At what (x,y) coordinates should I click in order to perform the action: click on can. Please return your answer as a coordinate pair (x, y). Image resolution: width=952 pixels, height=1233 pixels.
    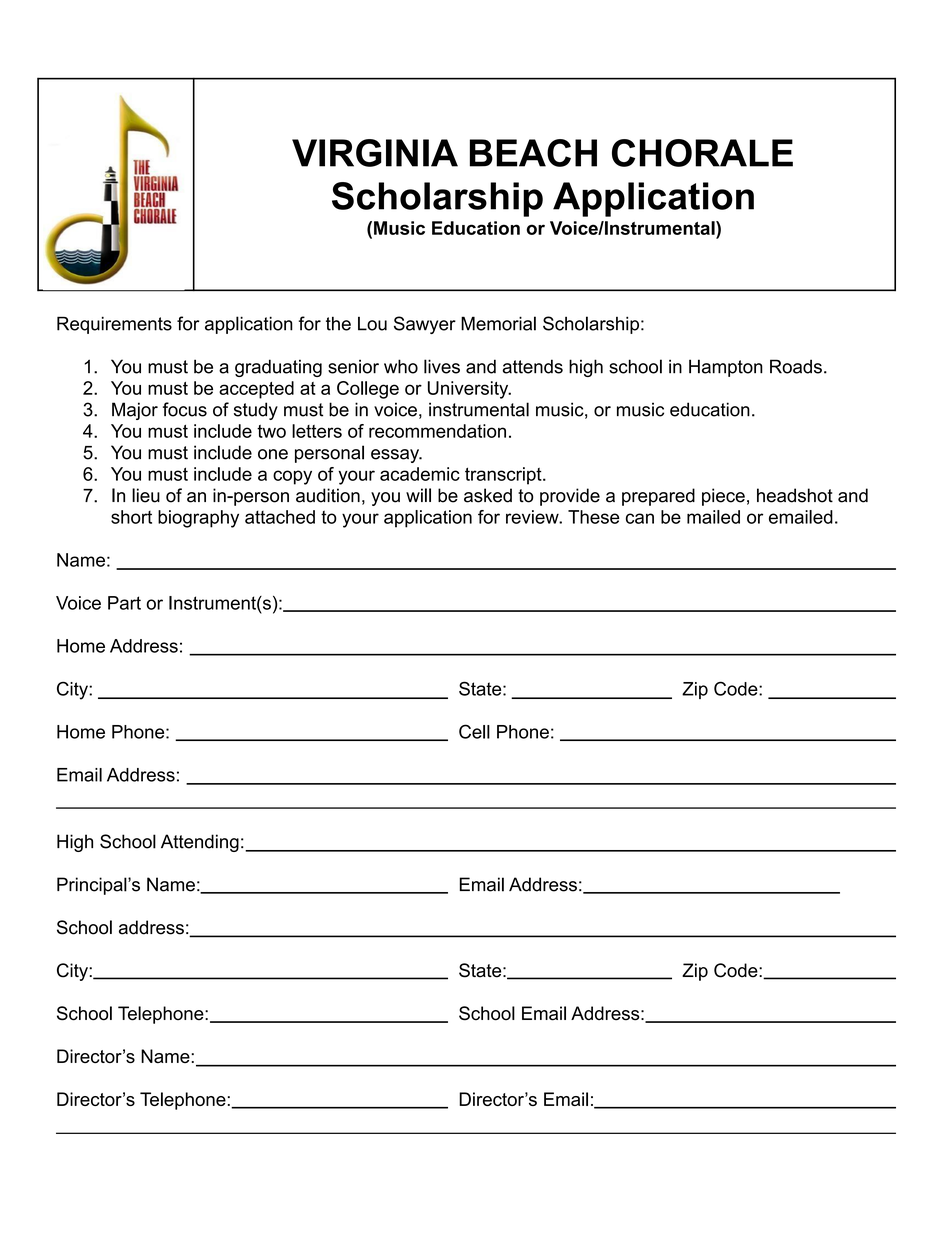
    Looking at the image, I should click on (640, 518).
